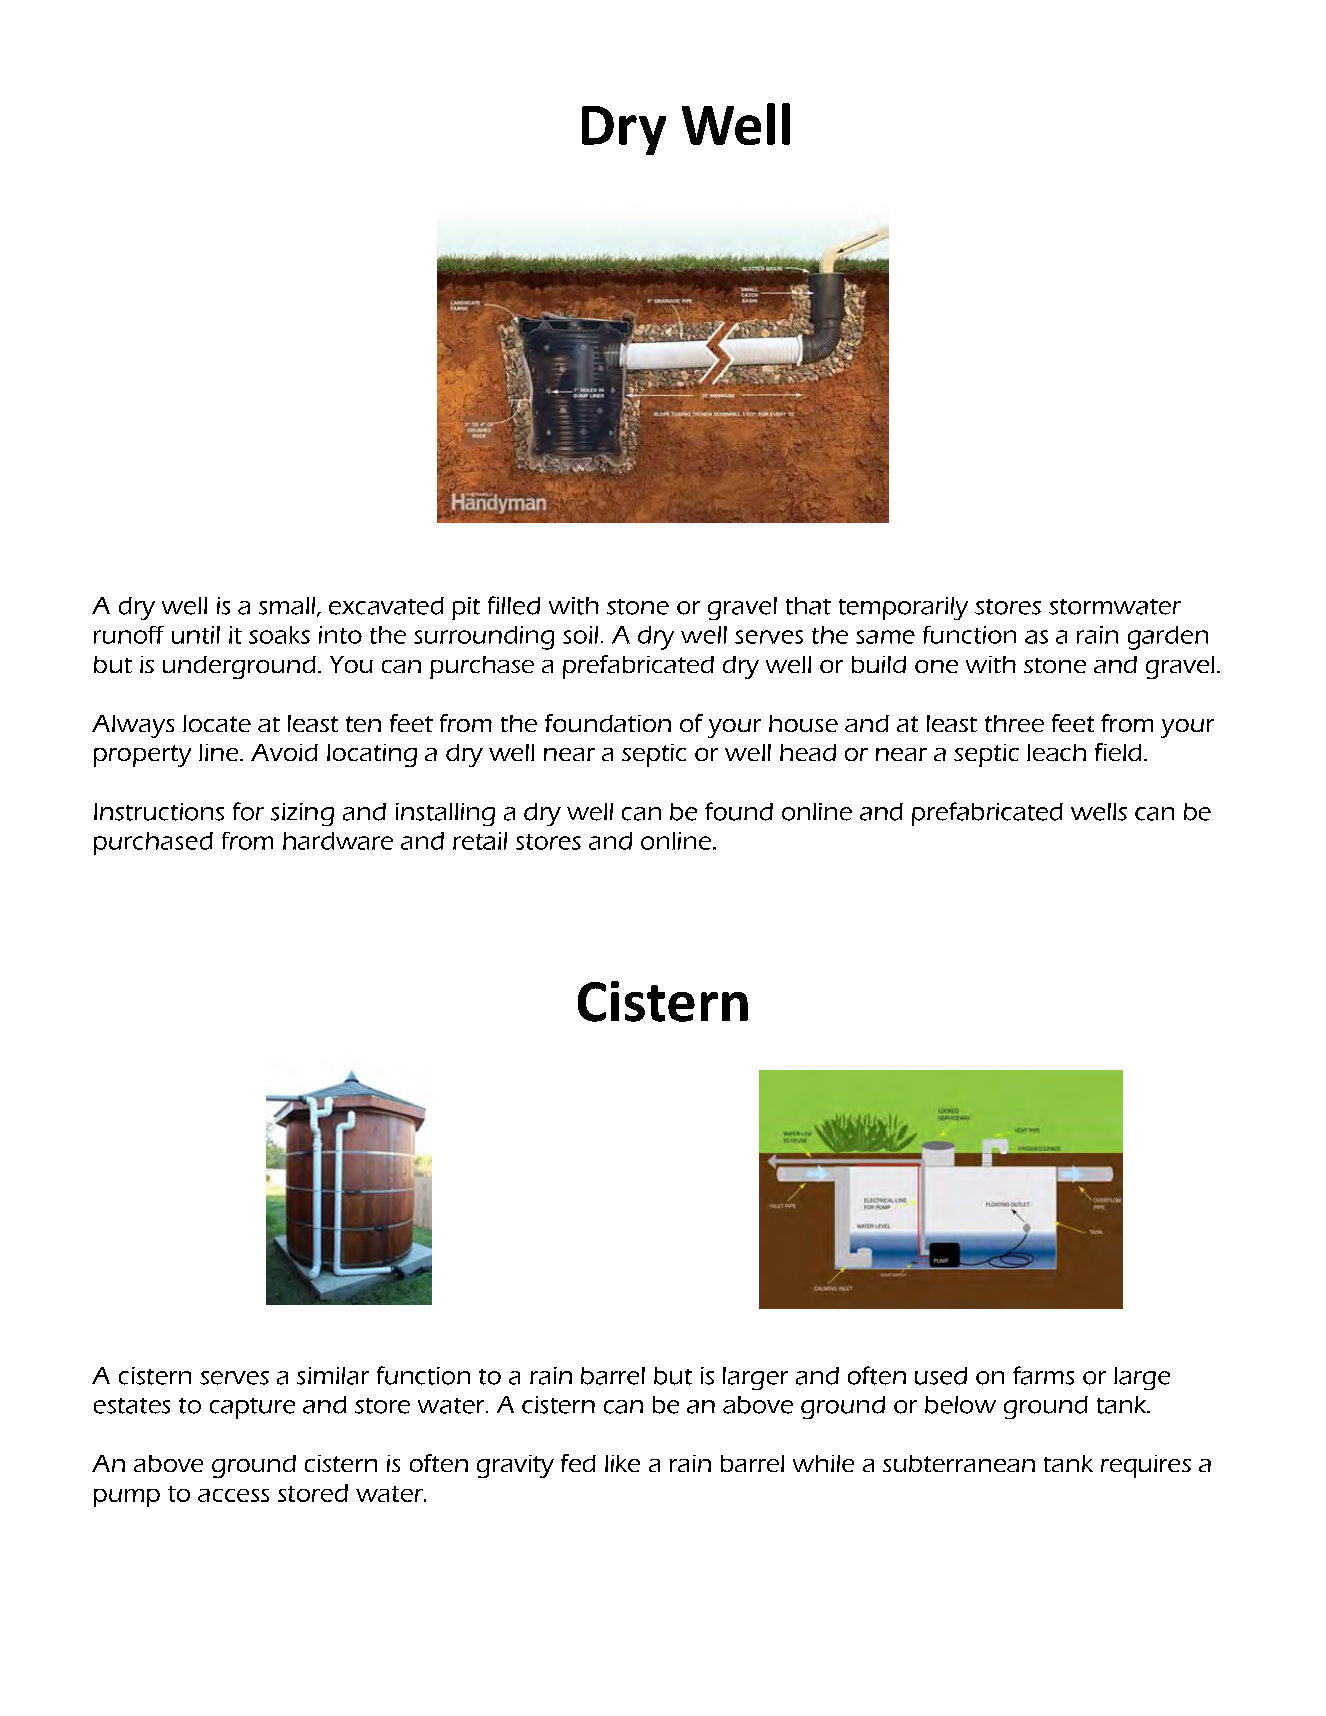 The width and height of the page is (1326, 1716). What do you see at coordinates (1056, 752) in the page?
I see `leach` at bounding box center [1056, 752].
